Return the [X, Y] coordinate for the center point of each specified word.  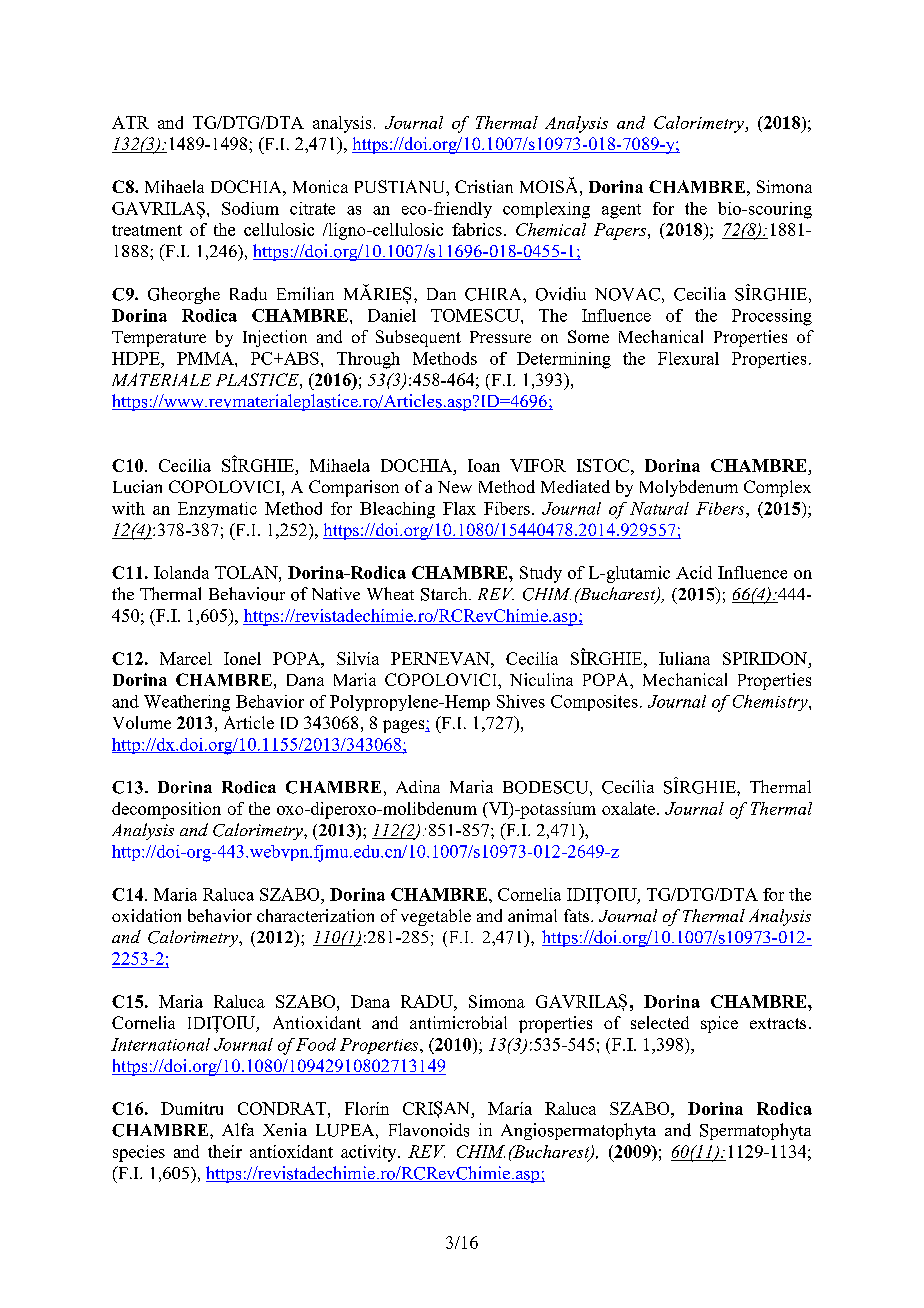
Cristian [484, 186]
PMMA [206, 358]
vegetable [436, 917]
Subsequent [418, 338]
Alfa [238, 1129]
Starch [445, 594]
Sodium [250, 208]
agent [621, 211]
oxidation [146, 915]
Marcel [186, 658]
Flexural [688, 358]
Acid [694, 572]
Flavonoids [429, 1130]
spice [719, 1024]
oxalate [628, 808]
